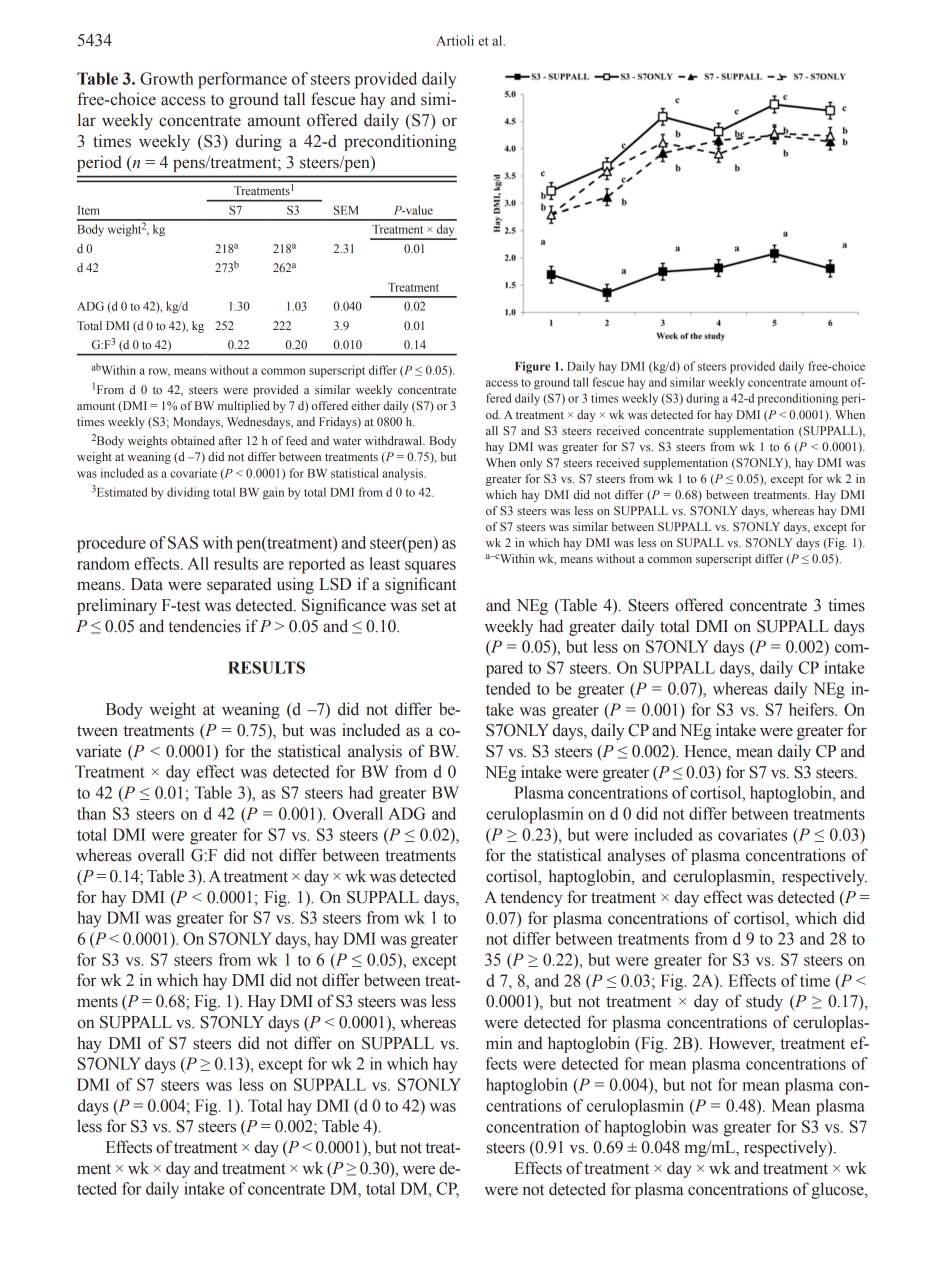 Image resolution: width=952 pixels, height=1270 pixels. I want to click on tendency, so click(531, 898).
